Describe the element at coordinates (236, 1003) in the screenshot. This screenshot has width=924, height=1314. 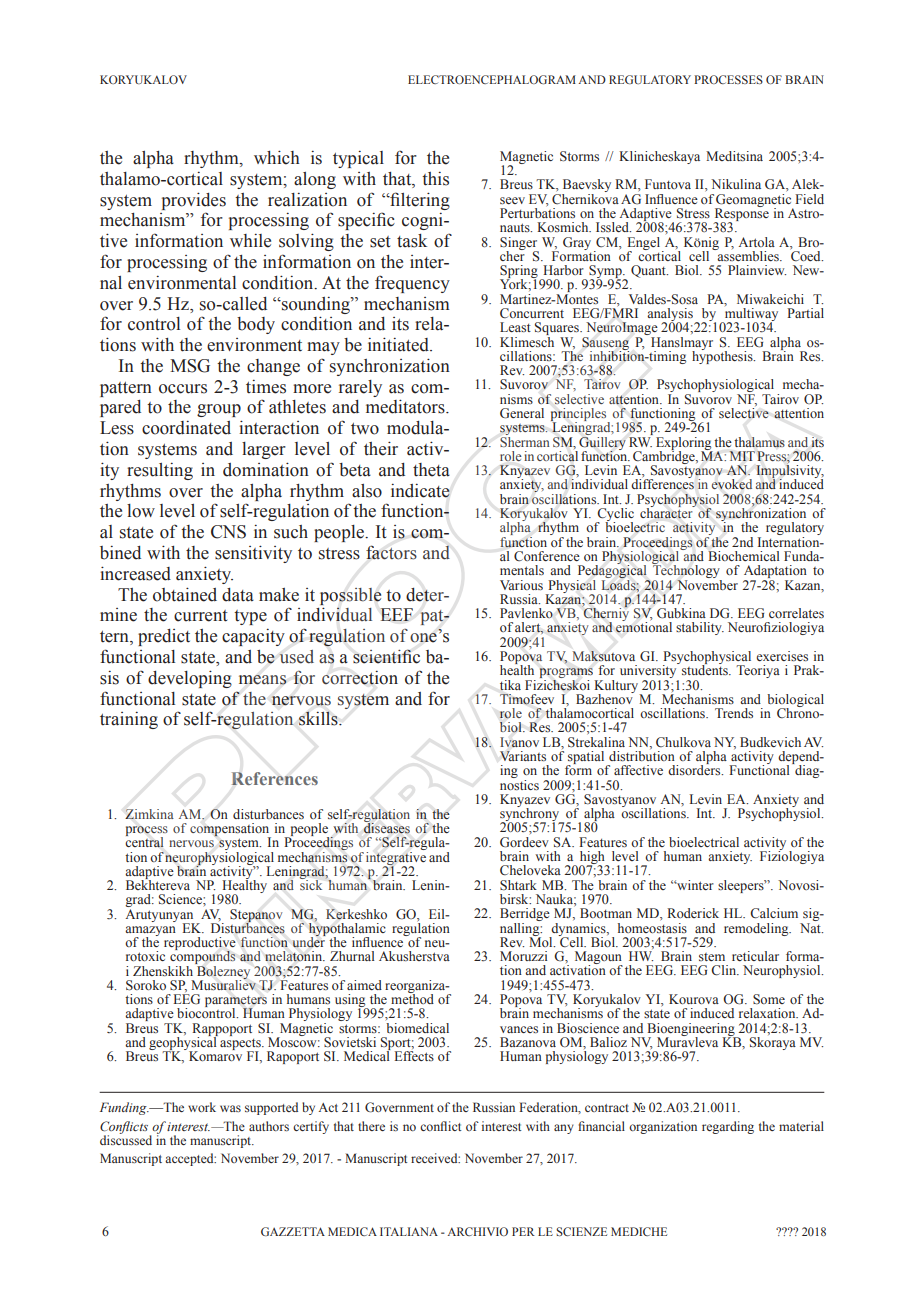
I see `parameters` at that location.
